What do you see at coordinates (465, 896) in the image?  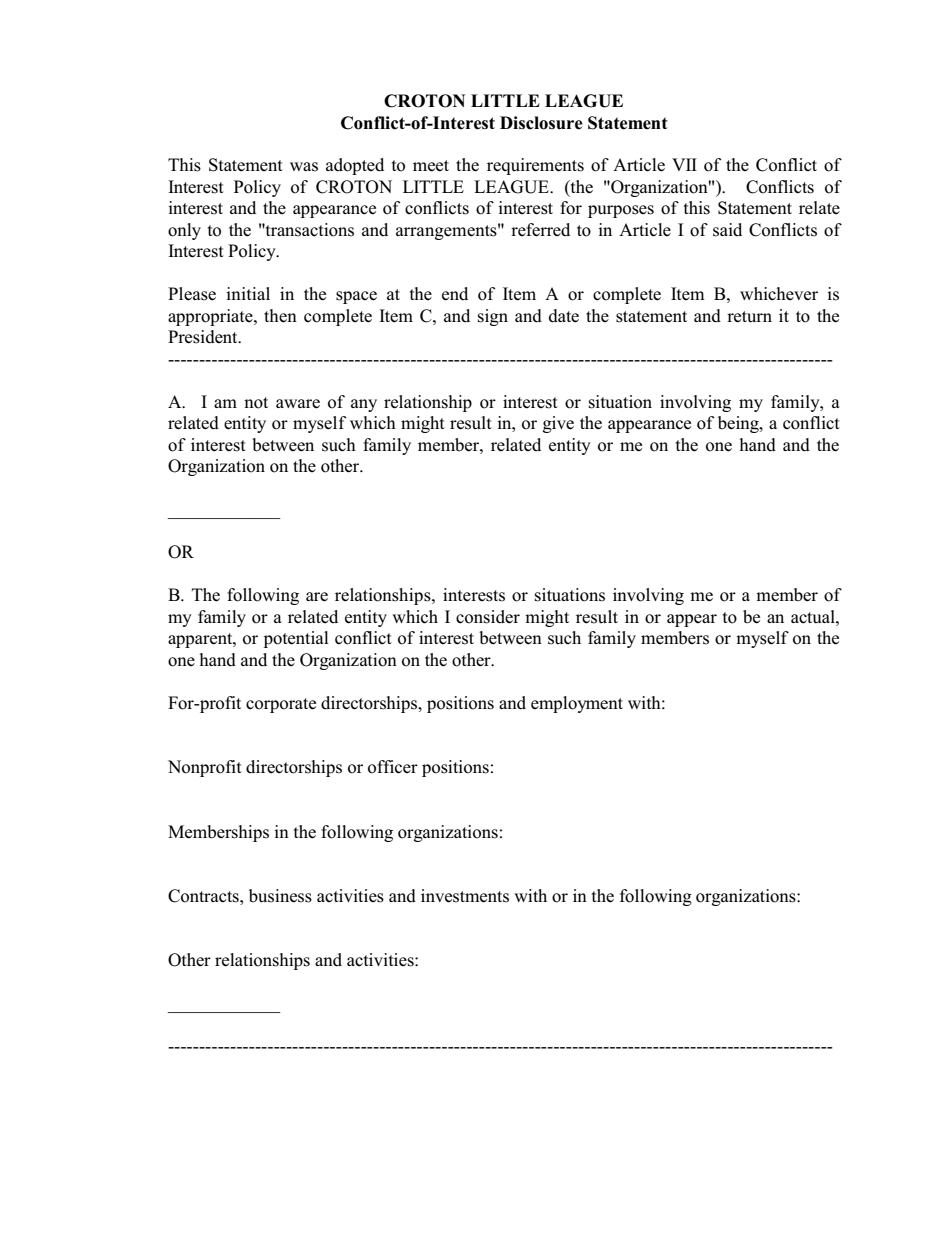 I see `investments` at bounding box center [465, 896].
